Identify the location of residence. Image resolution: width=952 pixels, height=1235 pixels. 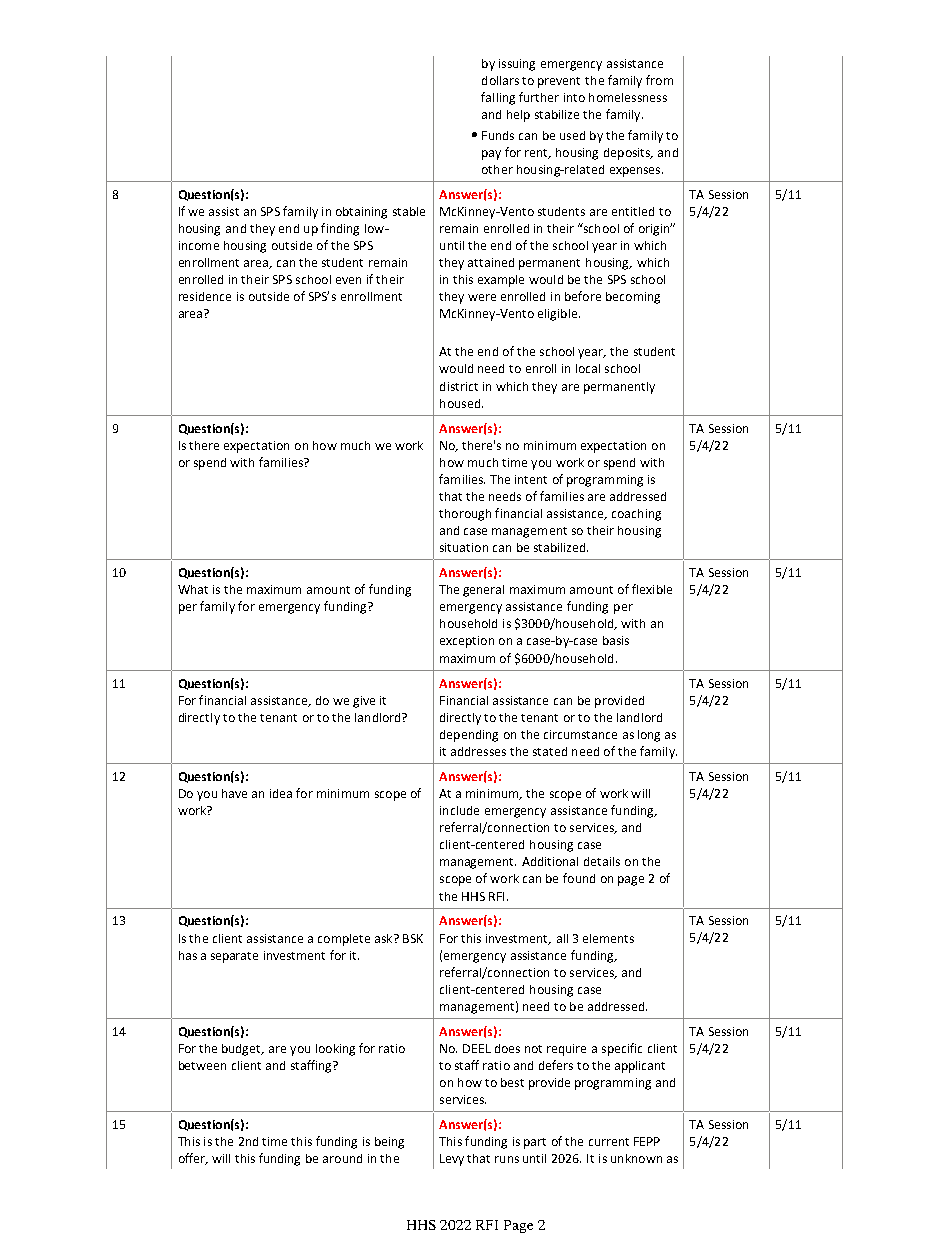
(205, 296).
